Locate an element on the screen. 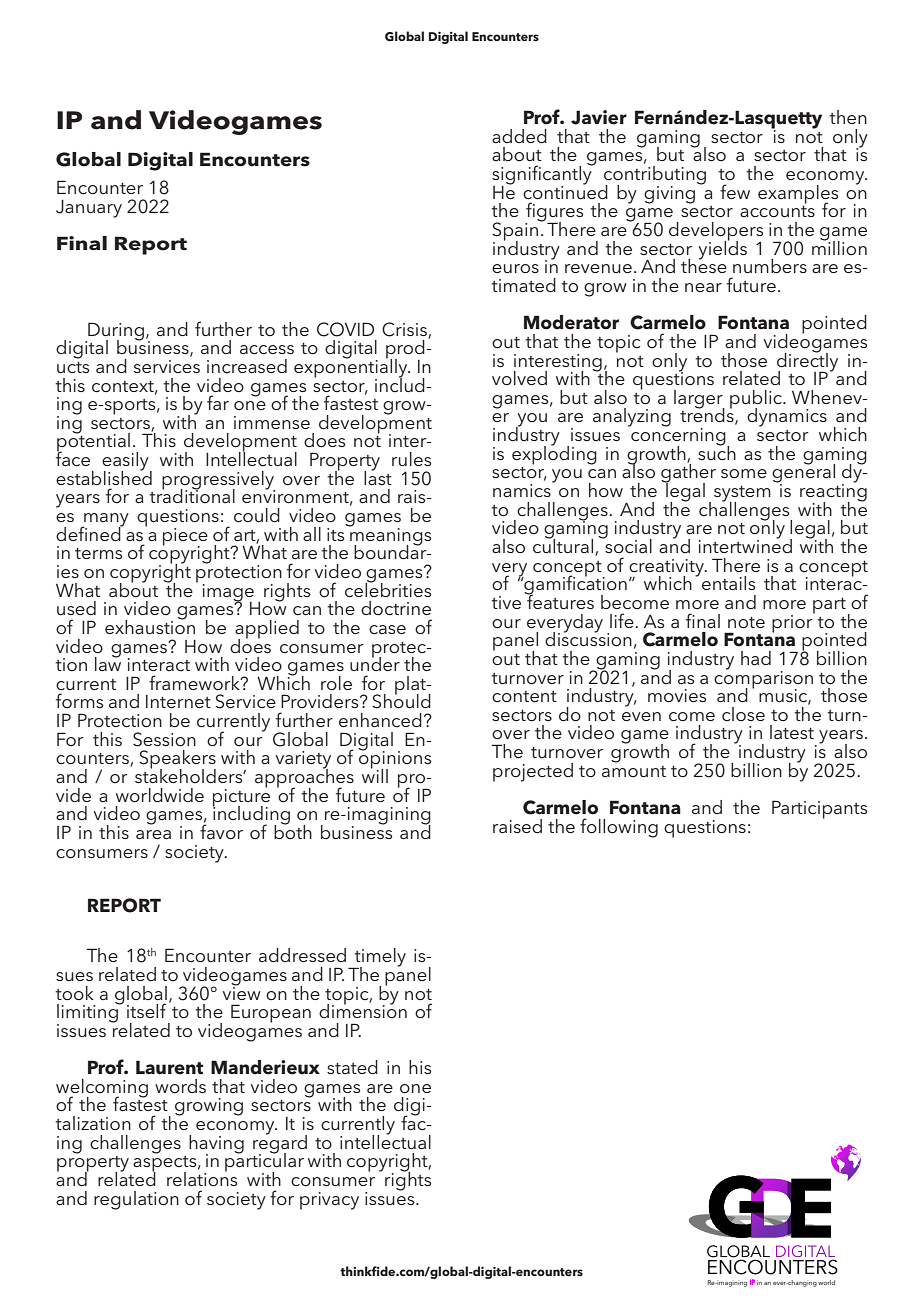  few is located at coordinates (735, 191).
